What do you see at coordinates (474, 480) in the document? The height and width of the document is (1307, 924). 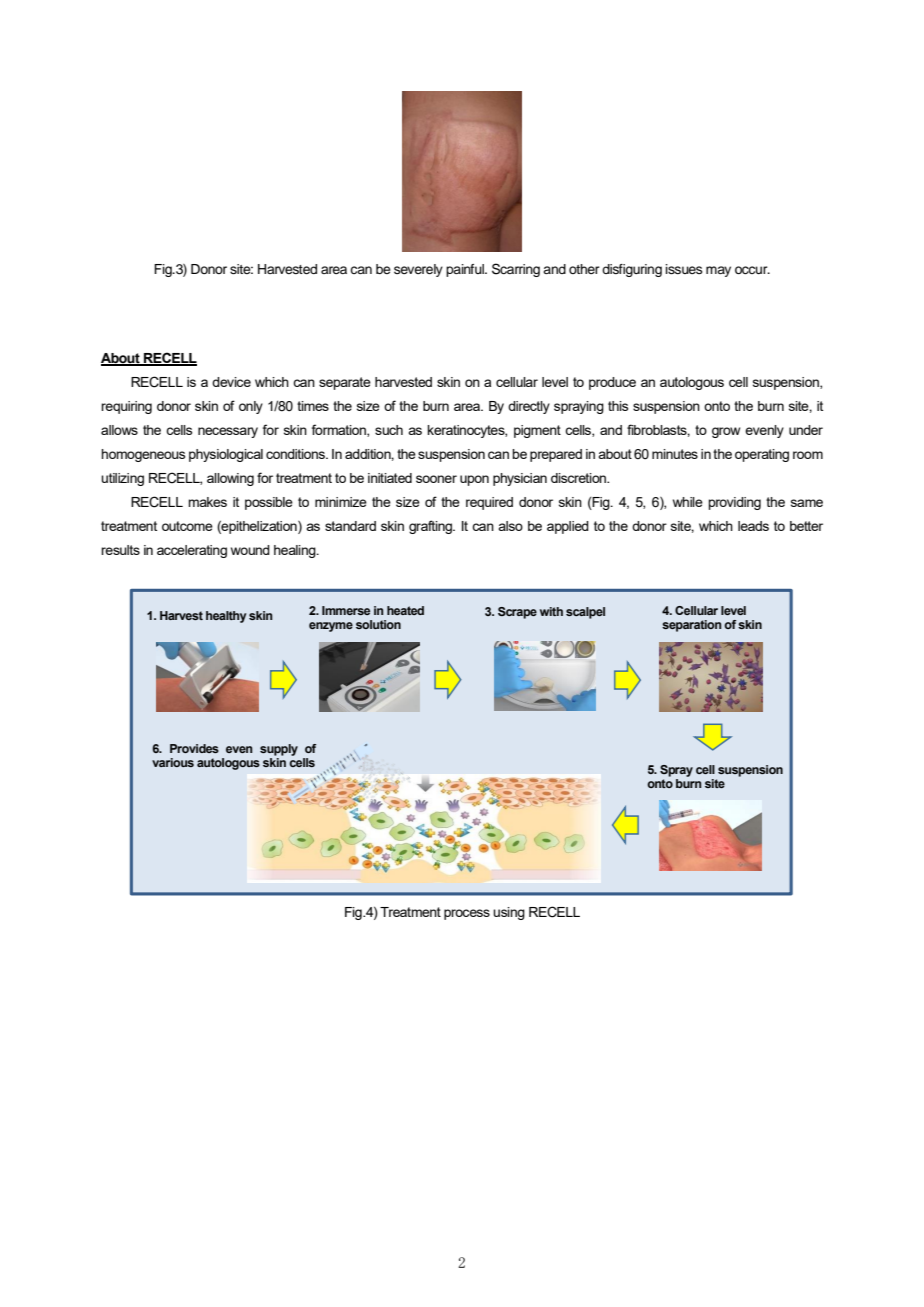 I see `upon` at bounding box center [474, 480].
